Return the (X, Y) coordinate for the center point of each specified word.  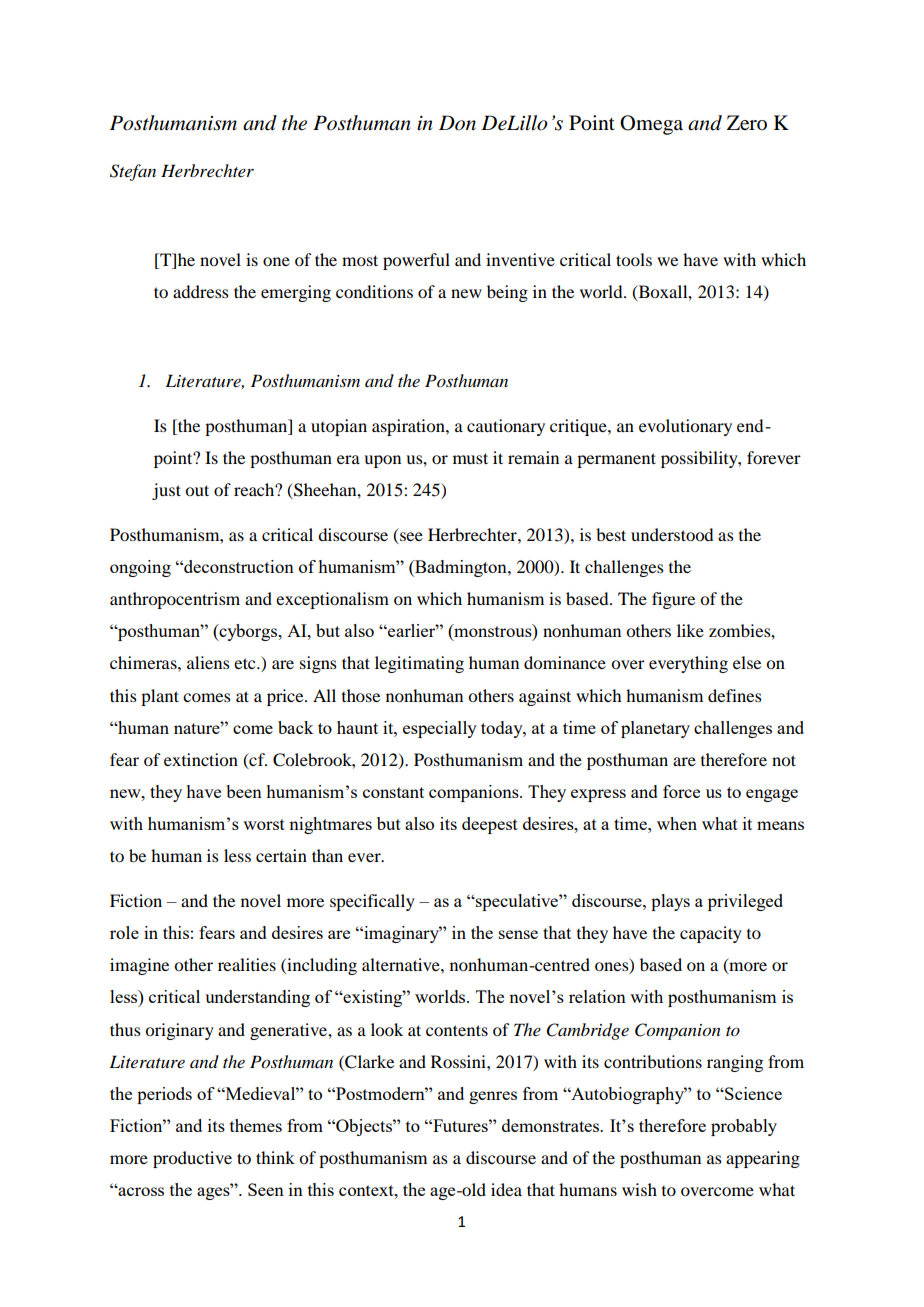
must (470, 458)
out (197, 490)
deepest (490, 825)
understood (672, 534)
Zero (747, 122)
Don (457, 123)
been (244, 791)
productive (192, 1159)
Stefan (133, 172)
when (677, 823)
